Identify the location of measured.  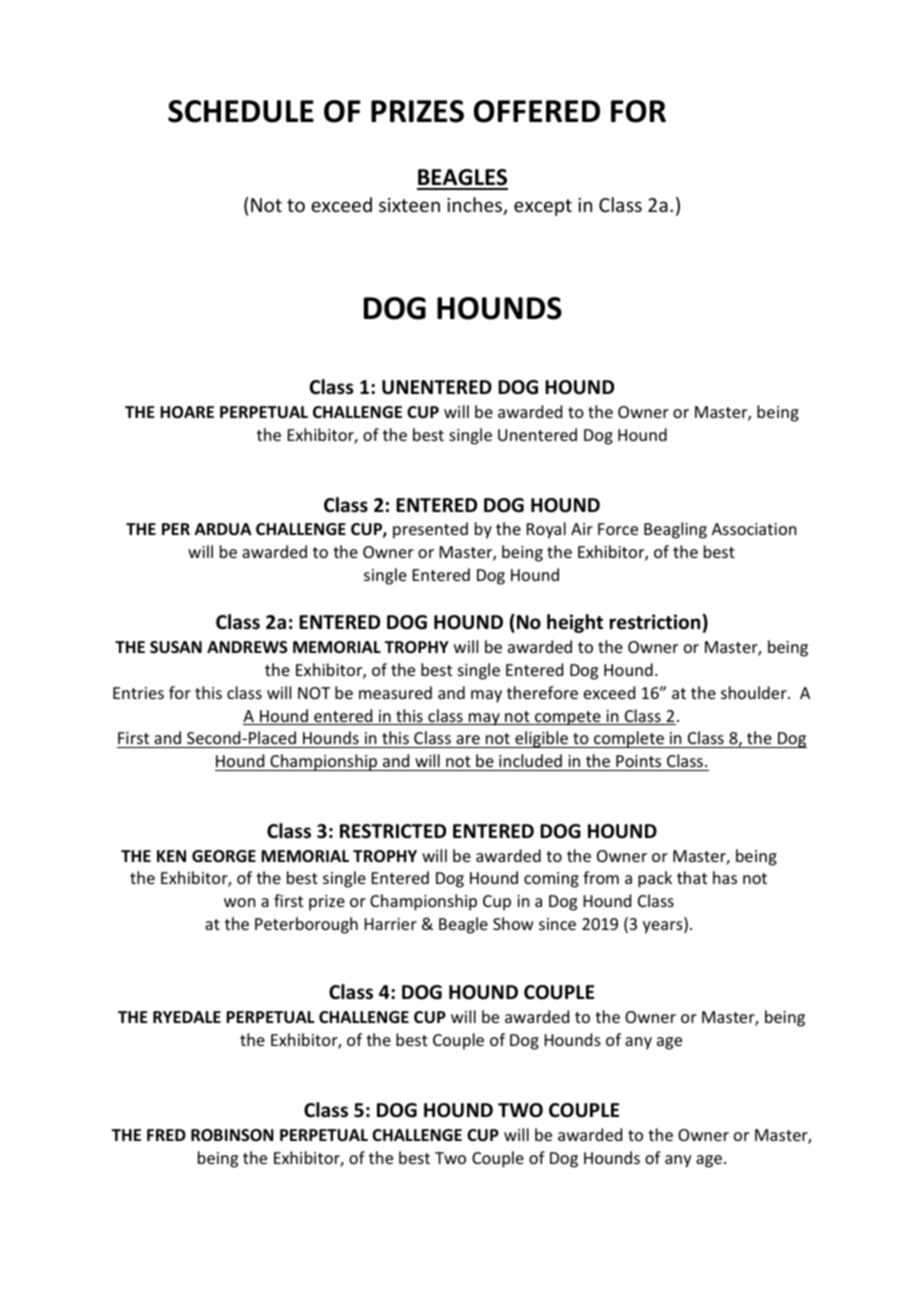
(395, 692).
